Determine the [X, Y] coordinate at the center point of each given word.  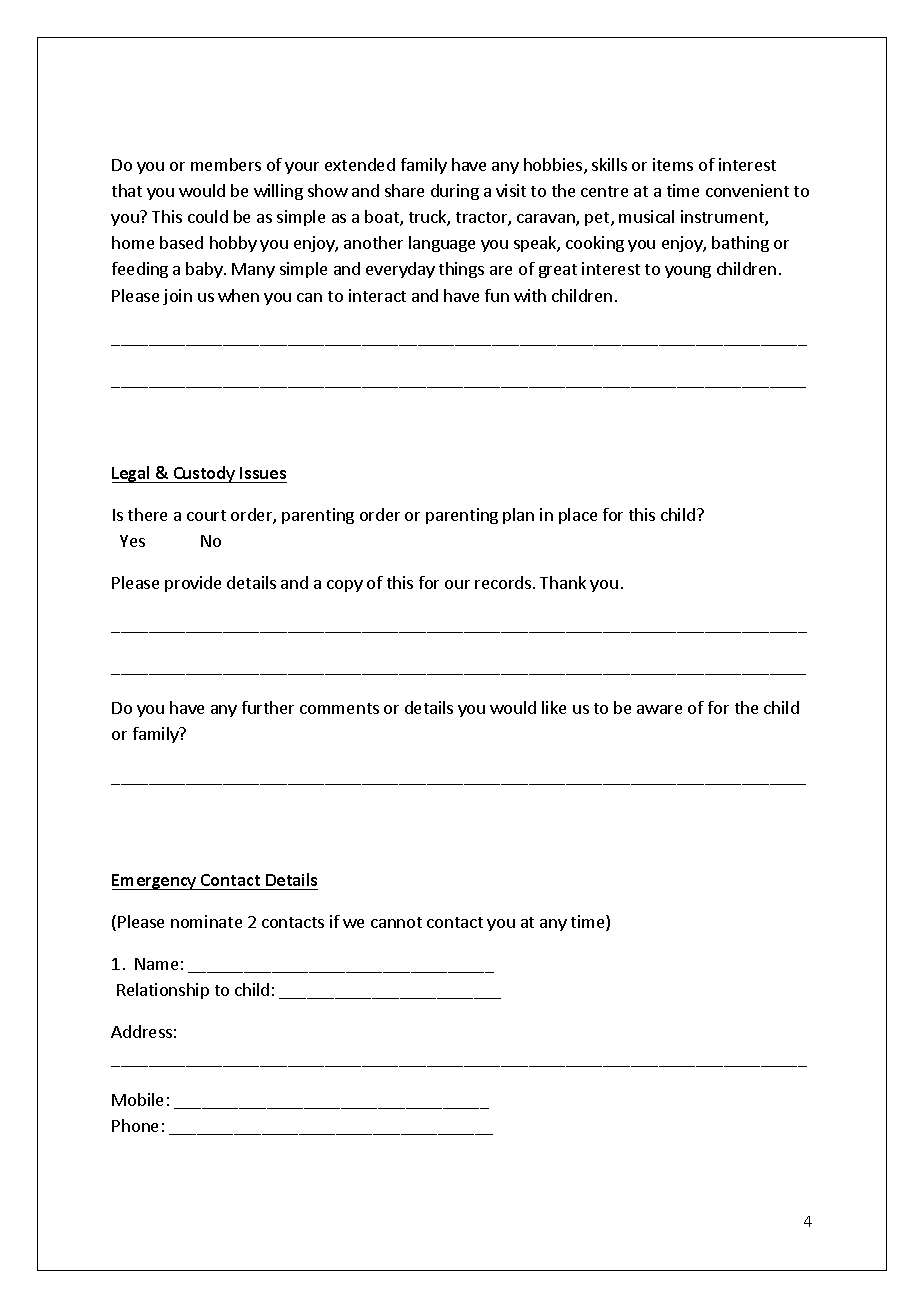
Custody [204, 474]
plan [518, 516]
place [578, 516]
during [455, 192]
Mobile [137, 1099]
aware [659, 709]
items [673, 164]
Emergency [155, 882]
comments [339, 708]
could [208, 216]
